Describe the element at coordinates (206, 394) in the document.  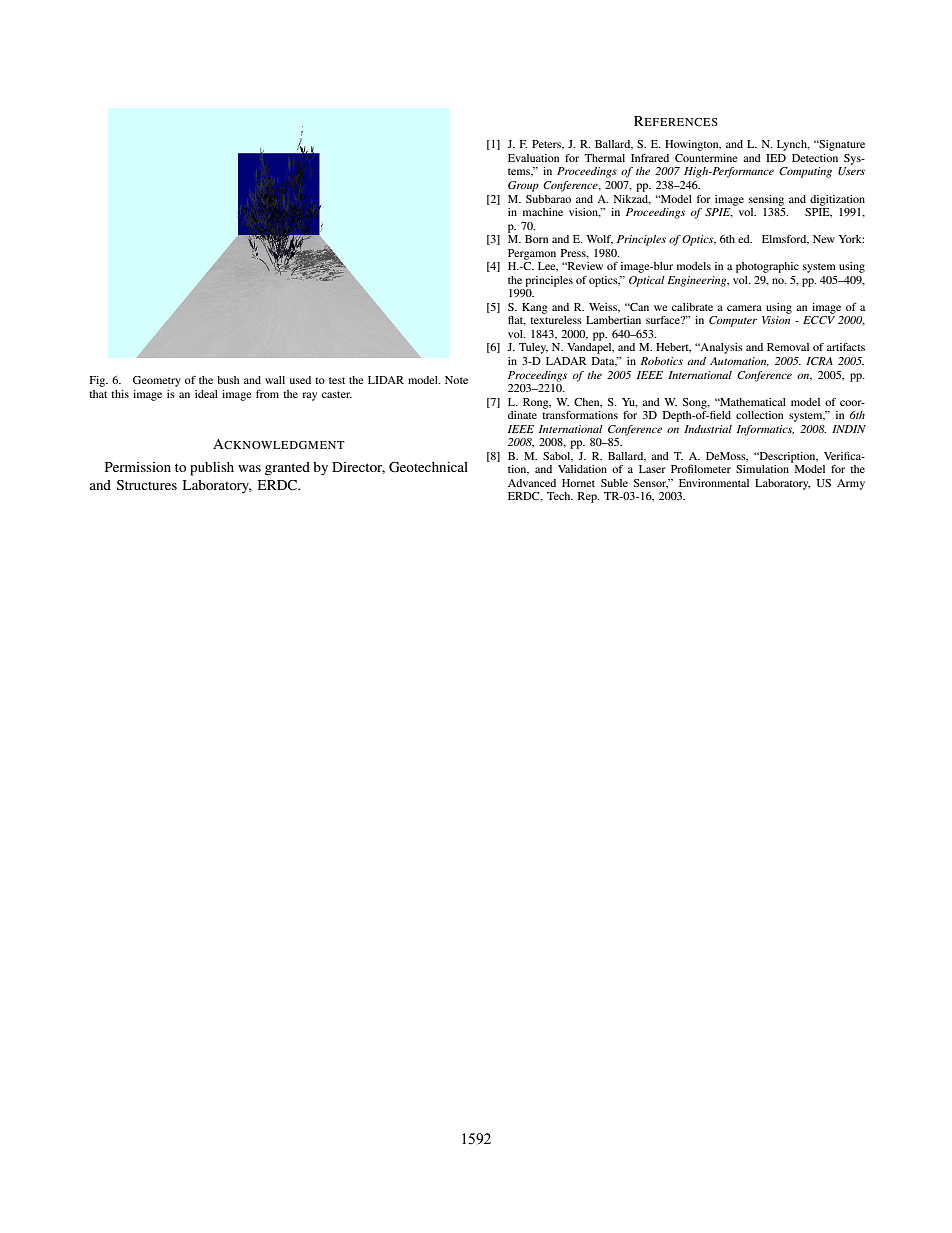
I see `ideal` at that location.
